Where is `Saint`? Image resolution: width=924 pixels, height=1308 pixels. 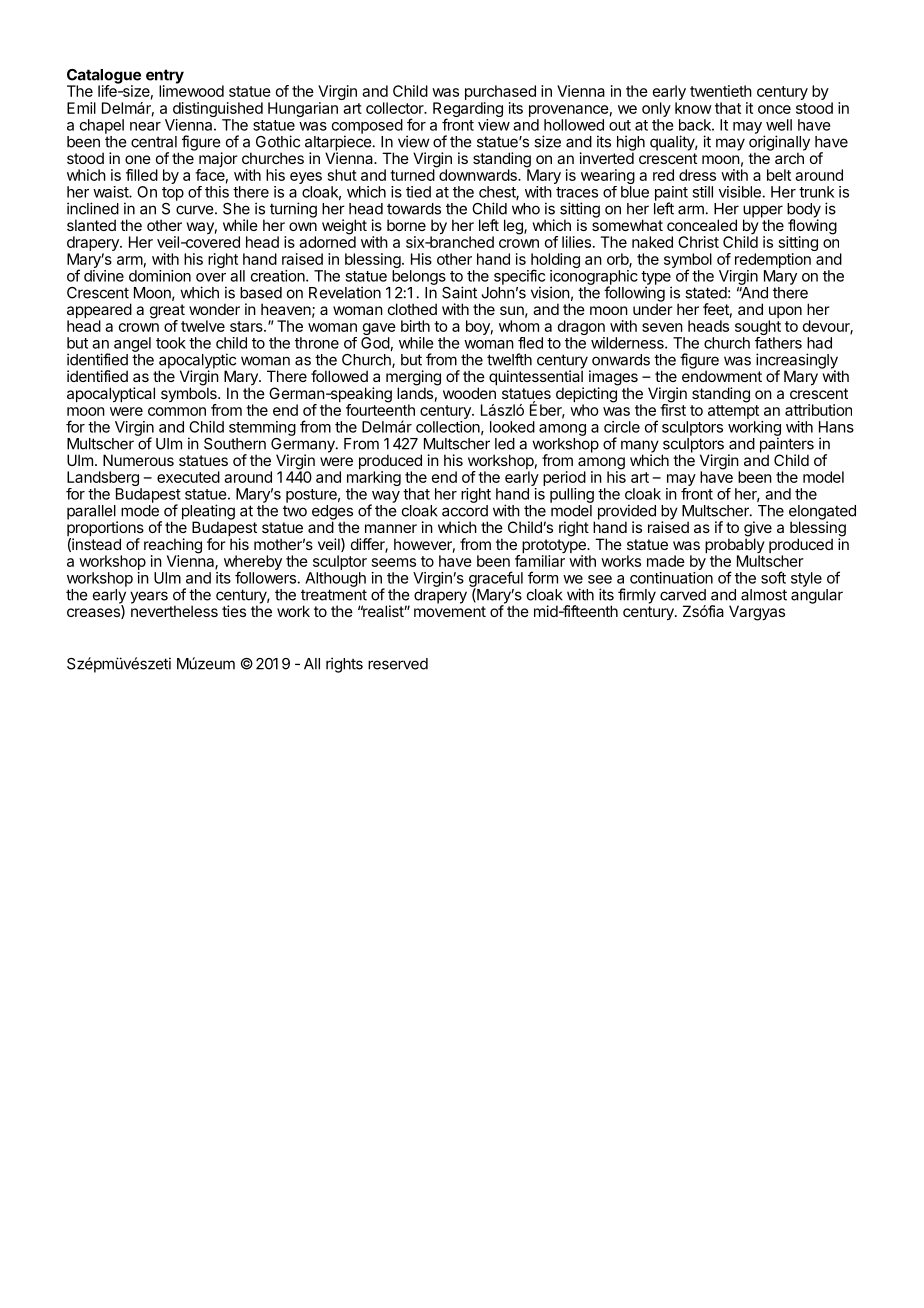
Saint is located at coordinates (459, 292).
